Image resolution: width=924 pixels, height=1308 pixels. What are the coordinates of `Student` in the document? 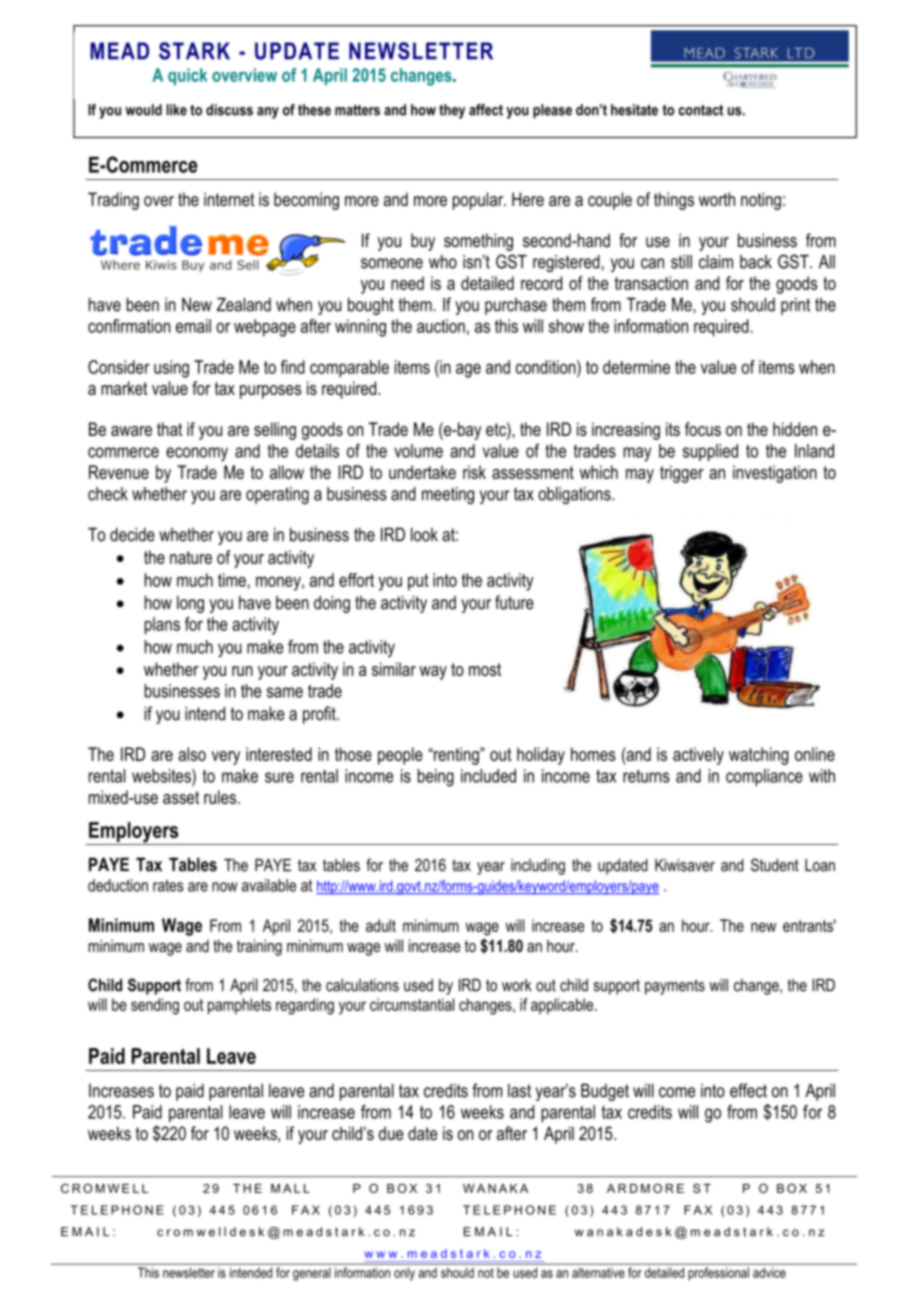 It's located at (775, 865).
